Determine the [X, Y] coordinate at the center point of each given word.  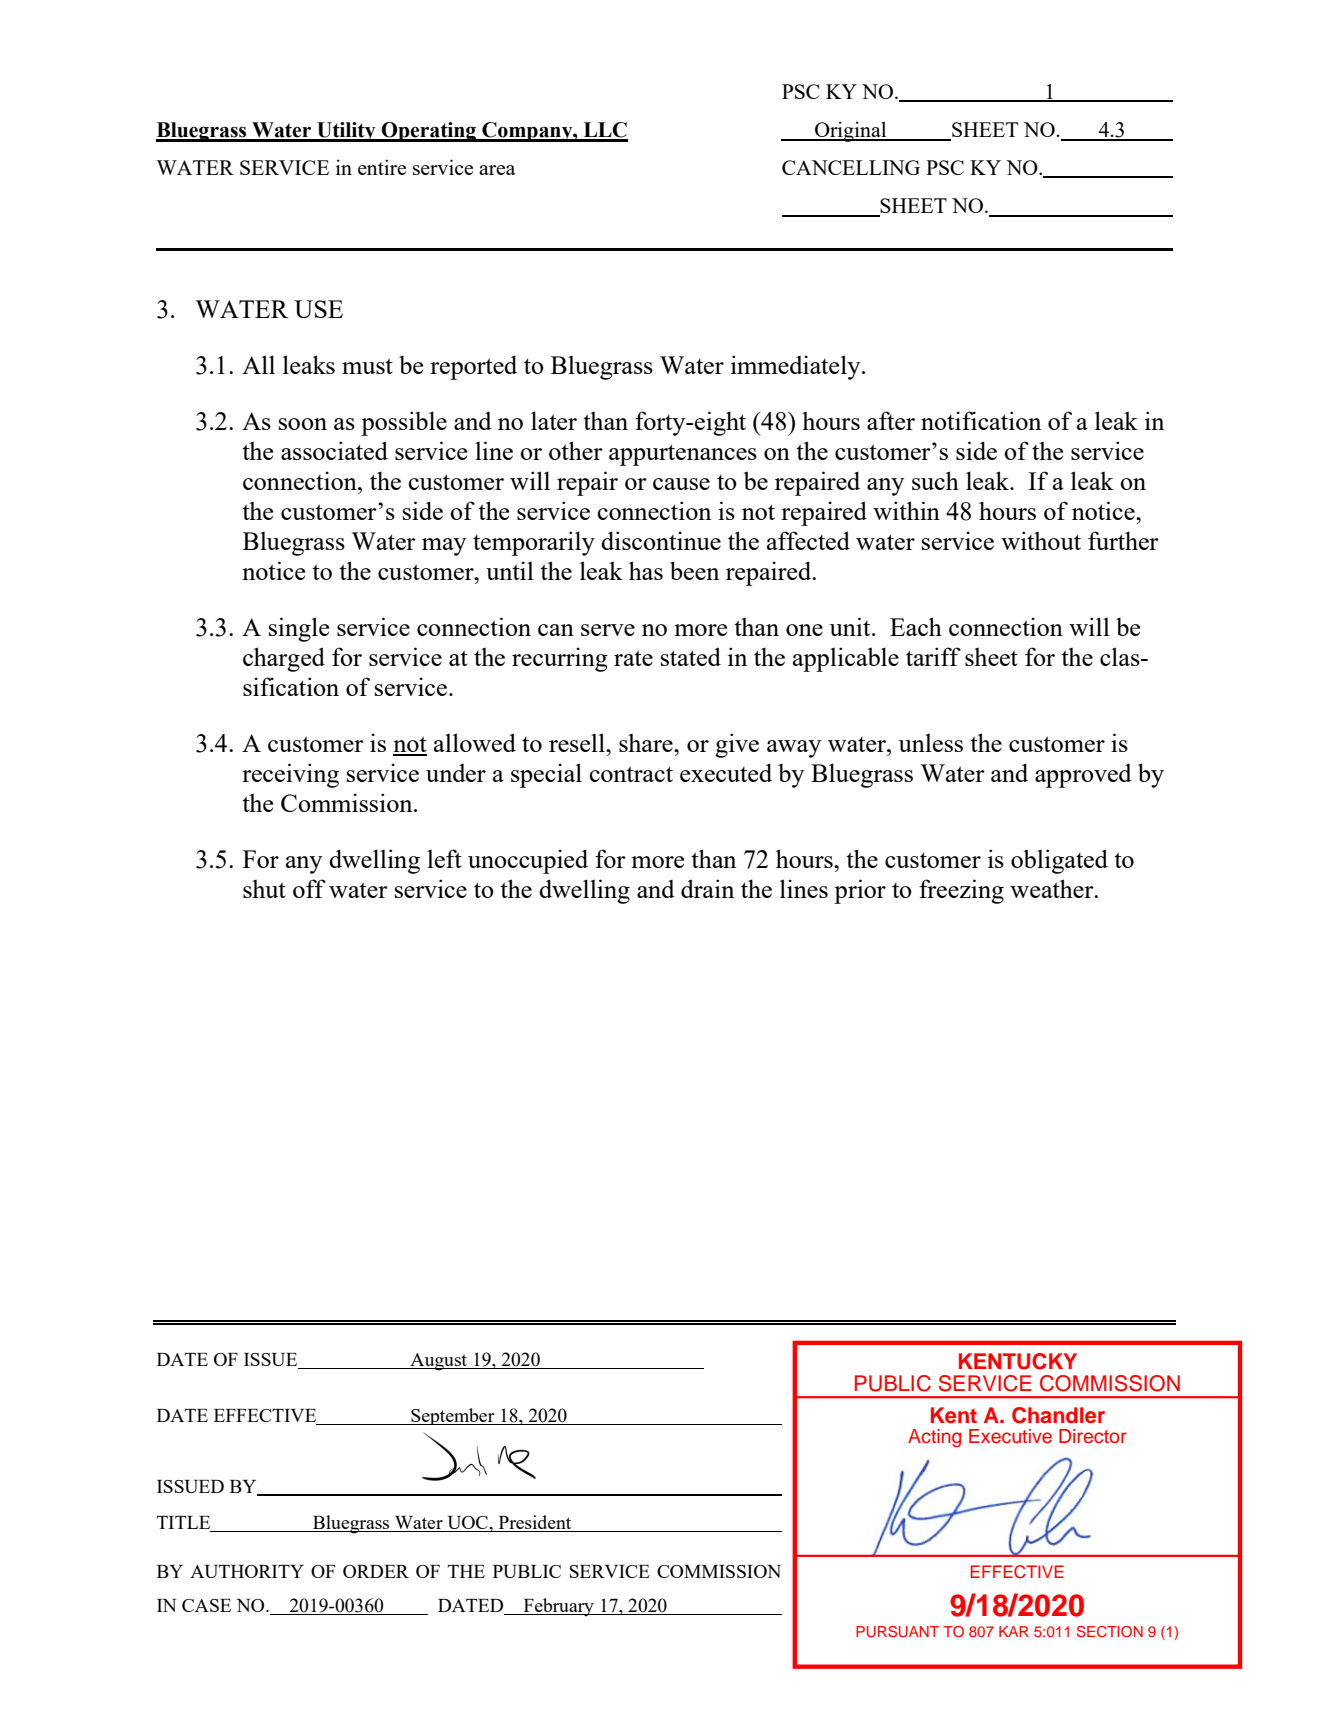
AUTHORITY [247, 1571]
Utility [346, 132]
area [497, 170]
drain [707, 888]
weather [1053, 888]
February [558, 1607]
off [309, 888]
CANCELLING [851, 167]
